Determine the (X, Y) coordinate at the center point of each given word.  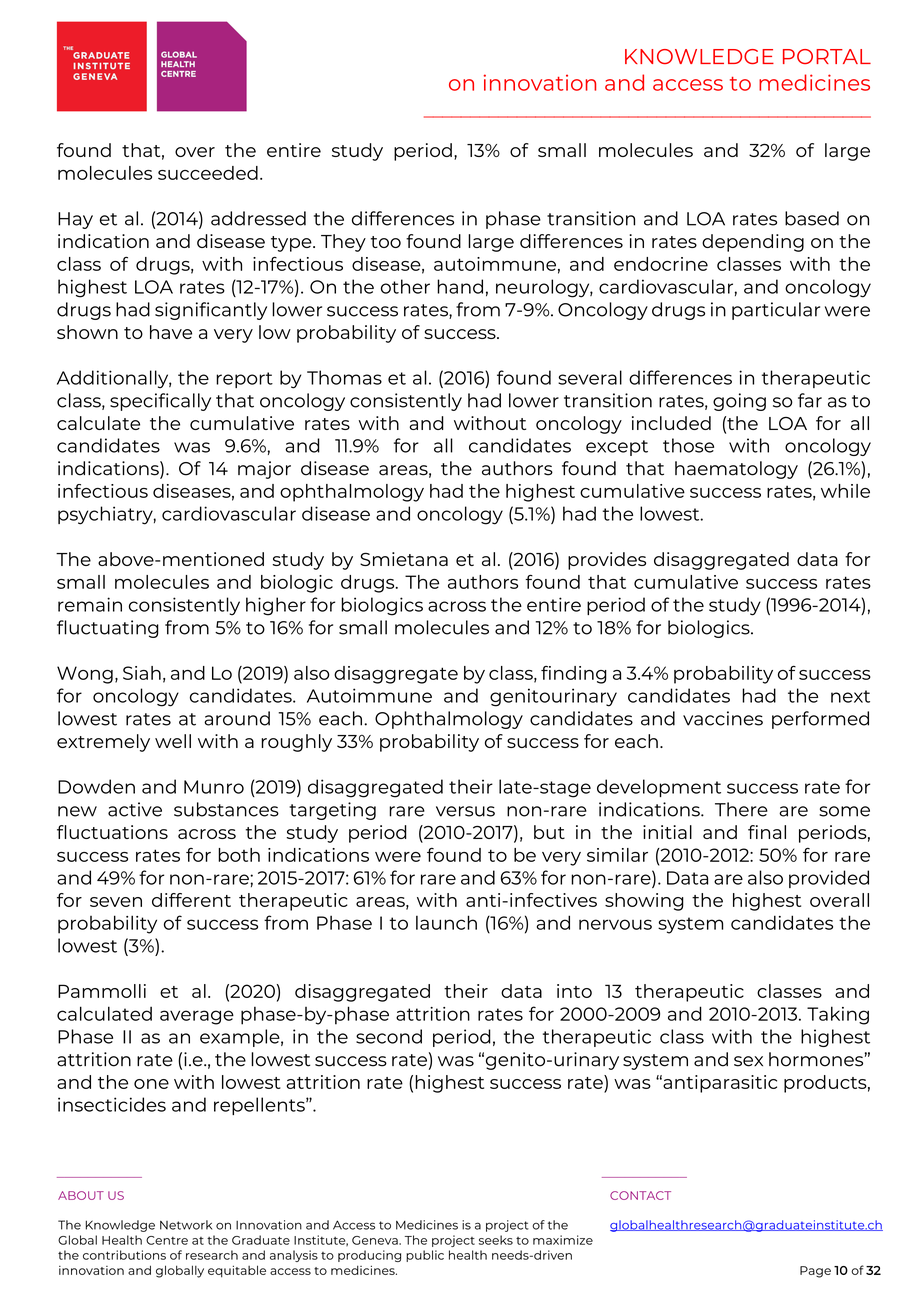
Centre (167, 1240)
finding (574, 675)
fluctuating (108, 629)
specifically (160, 402)
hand (460, 286)
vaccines (723, 718)
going (739, 402)
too (386, 242)
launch (446, 922)
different (191, 900)
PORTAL (827, 56)
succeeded (208, 173)
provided (829, 879)
